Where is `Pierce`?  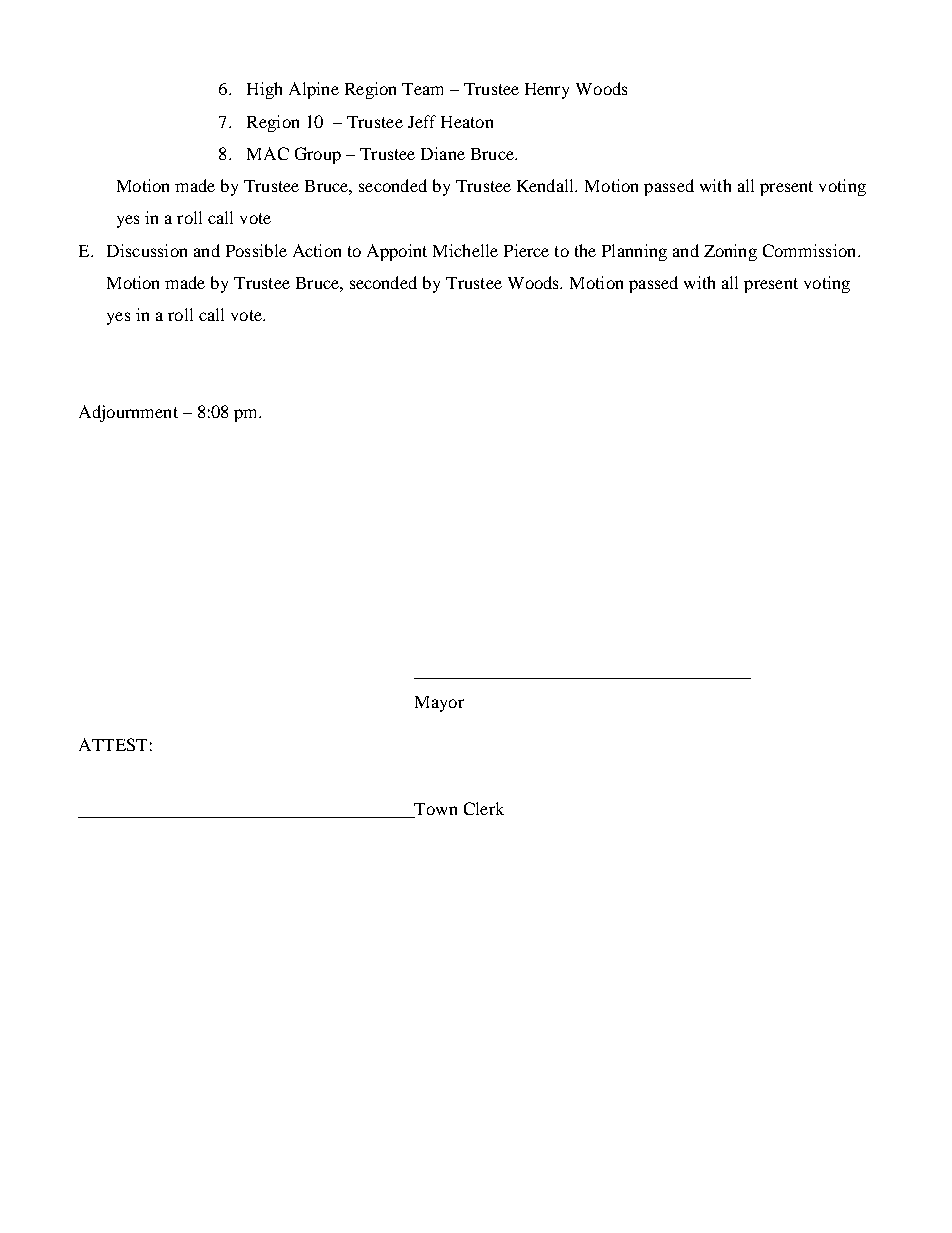 Pierce is located at coordinates (526, 250).
